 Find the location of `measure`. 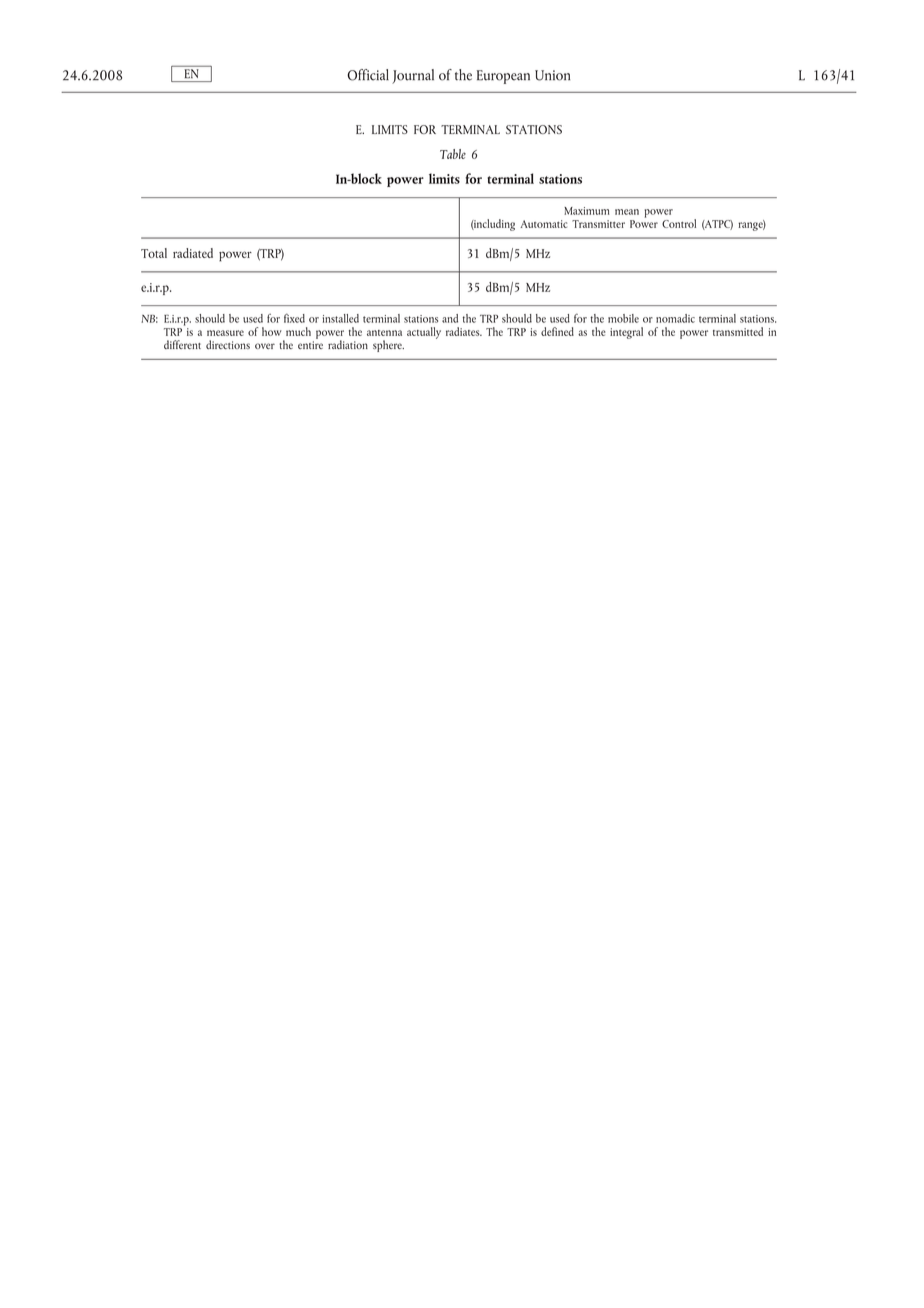

measure is located at coordinates (225, 333).
